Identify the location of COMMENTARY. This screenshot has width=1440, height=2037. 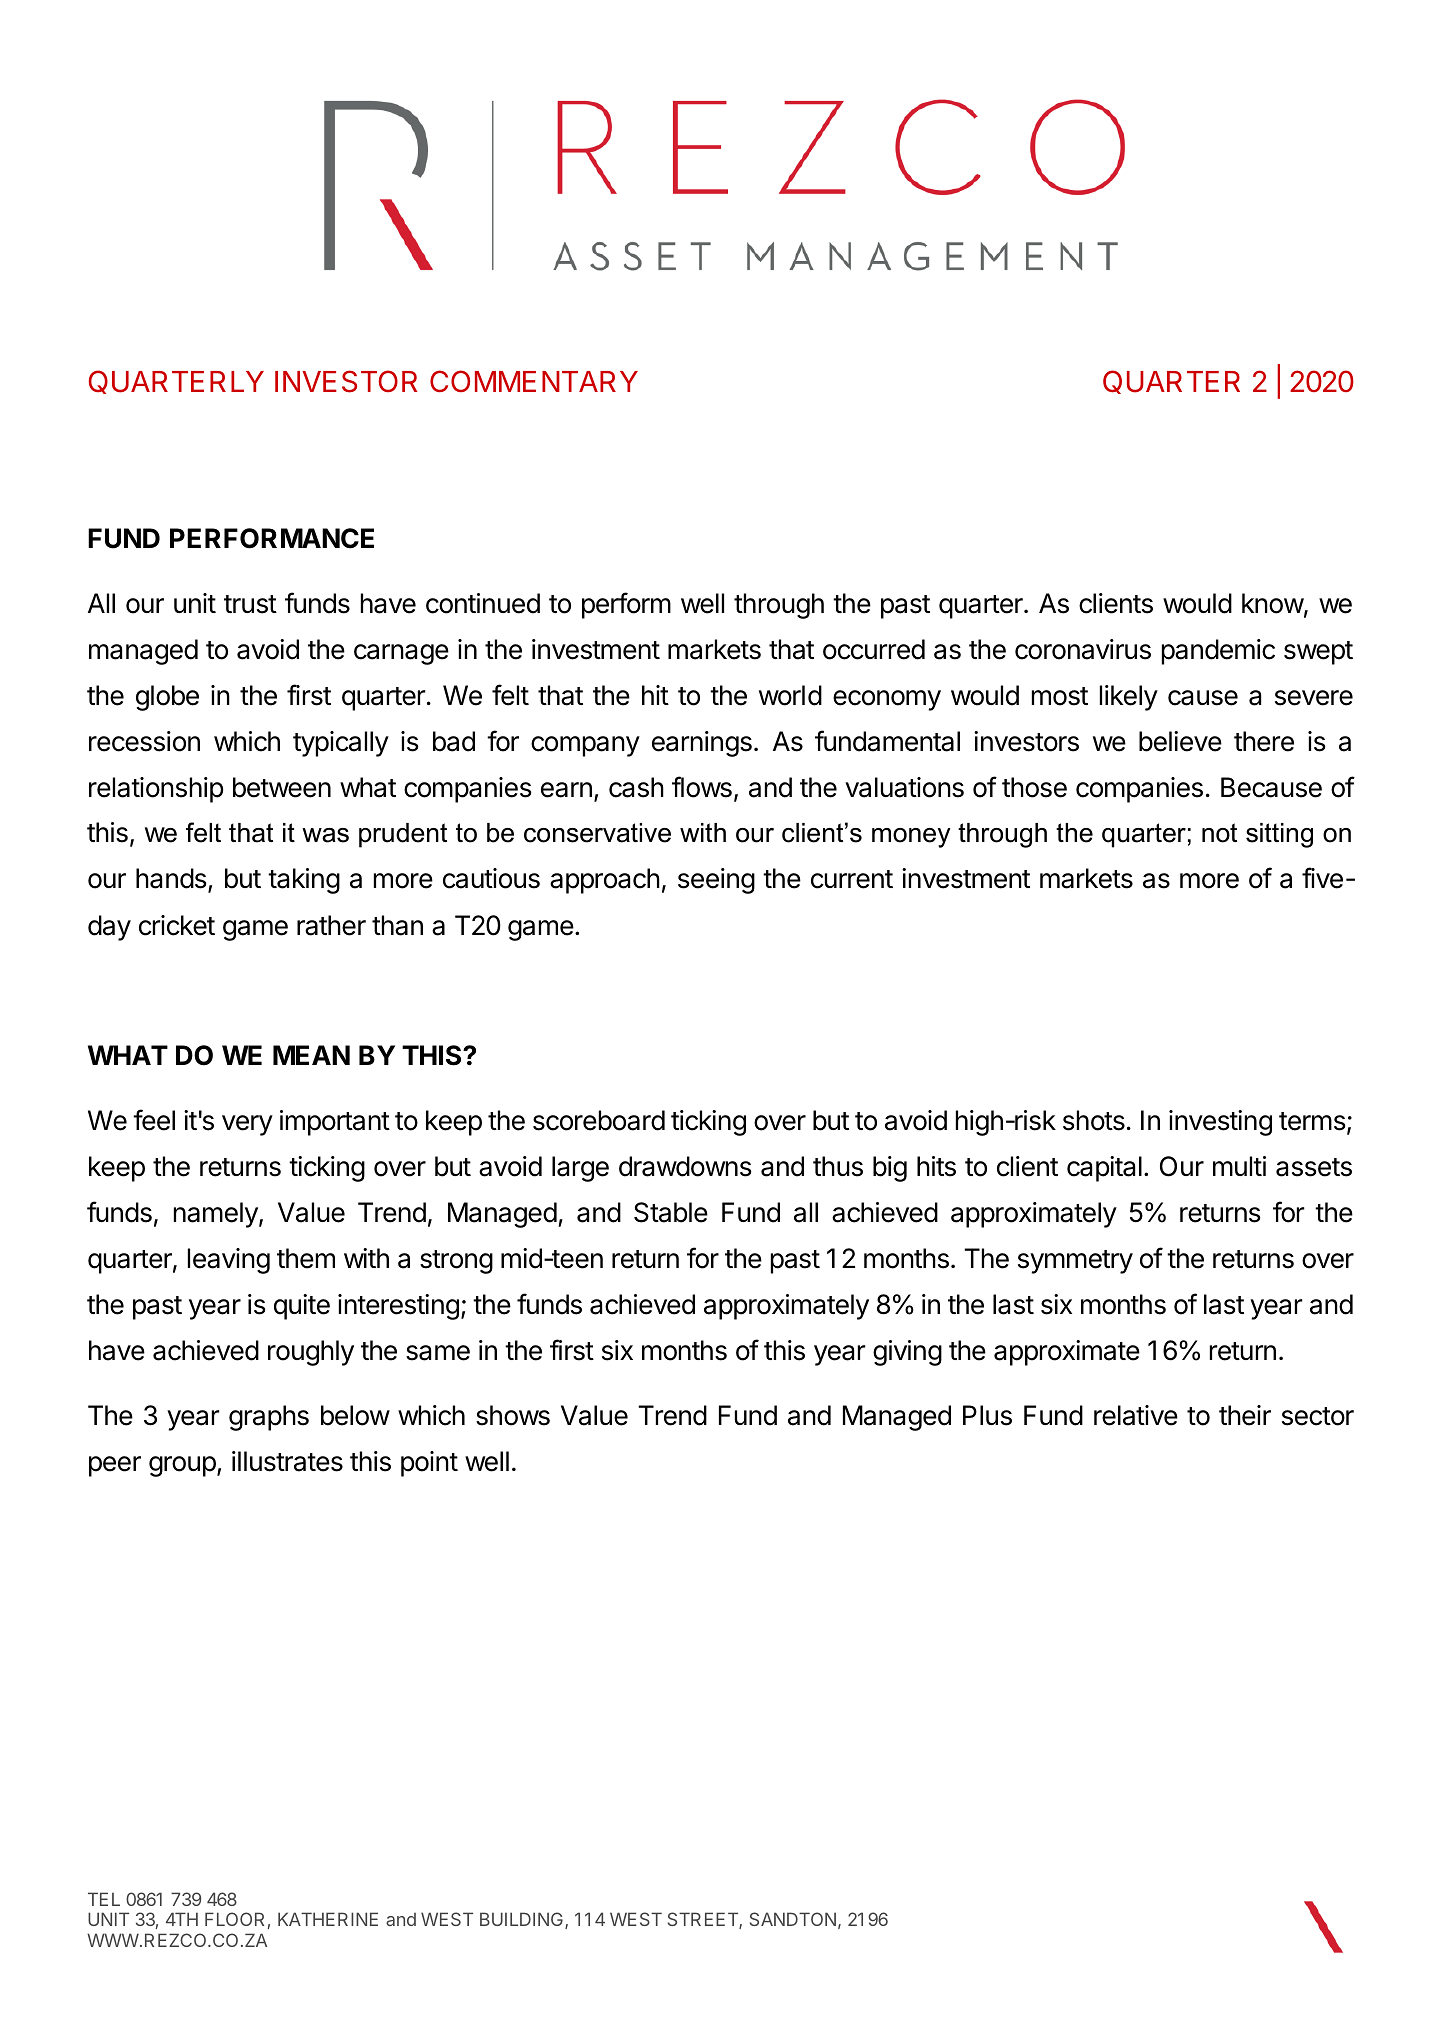
(534, 381).
